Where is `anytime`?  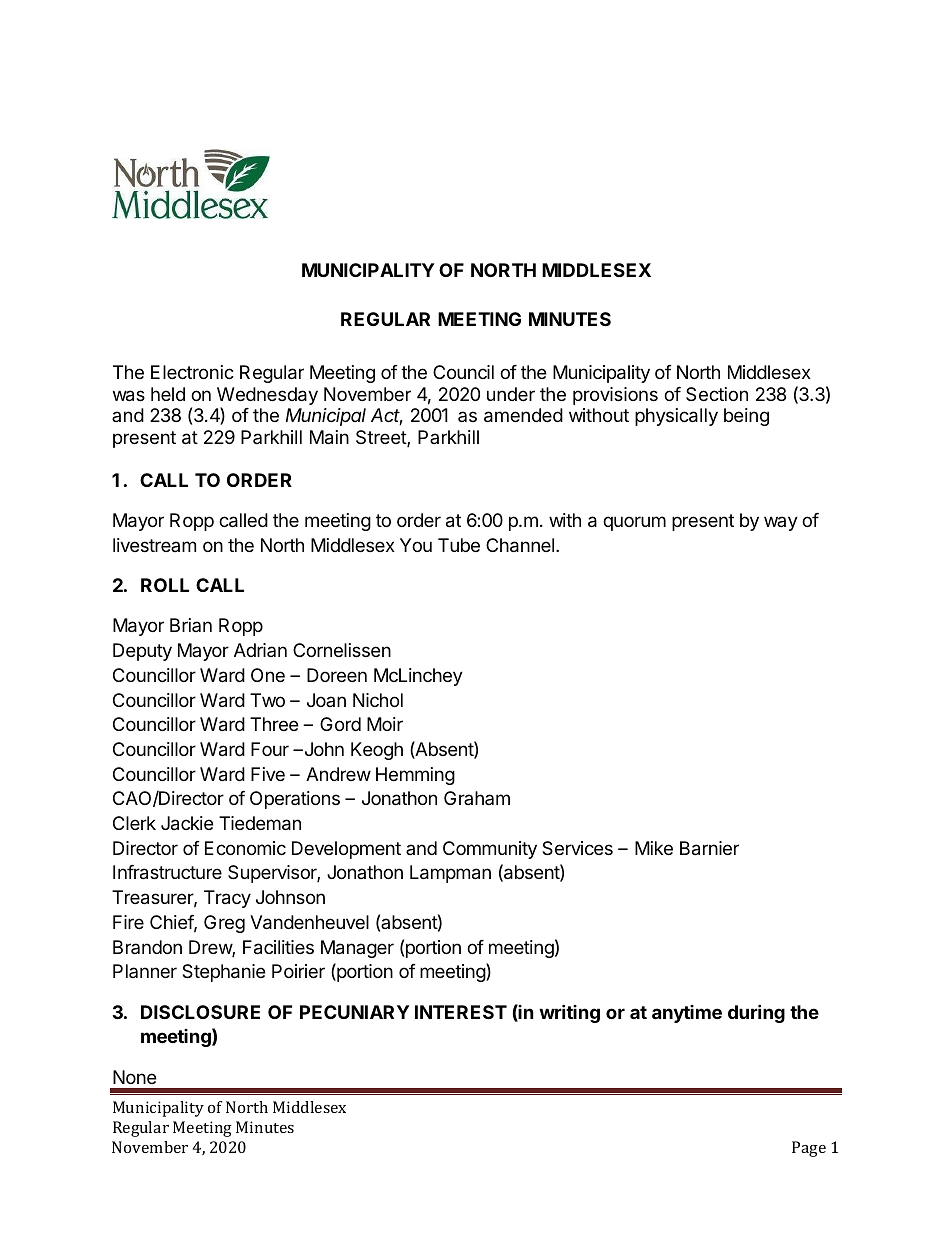
anytime is located at coordinates (687, 1014).
